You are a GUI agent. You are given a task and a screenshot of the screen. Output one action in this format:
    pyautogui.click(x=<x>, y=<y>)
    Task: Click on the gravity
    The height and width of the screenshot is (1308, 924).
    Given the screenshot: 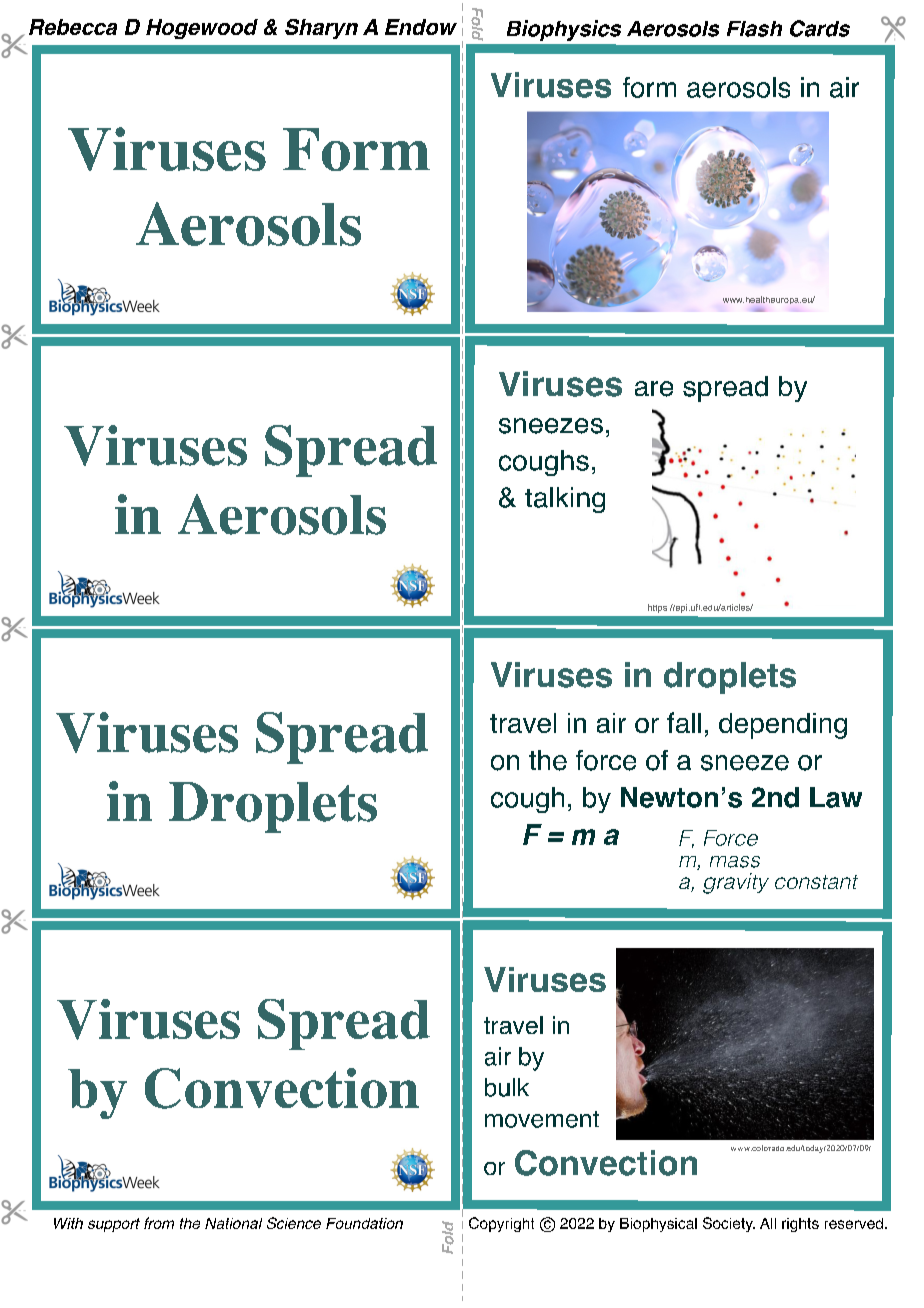 What is the action you would take?
    pyautogui.click(x=736, y=883)
